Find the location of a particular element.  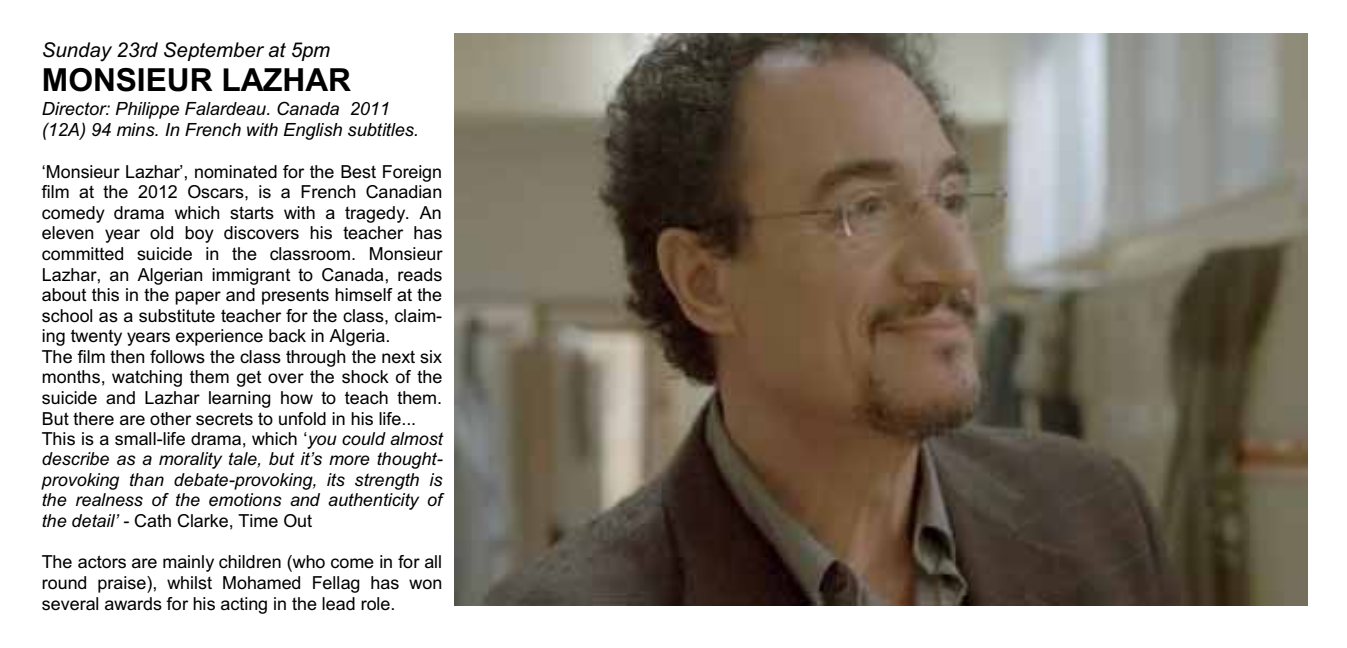

committed is located at coordinates (82, 254).
